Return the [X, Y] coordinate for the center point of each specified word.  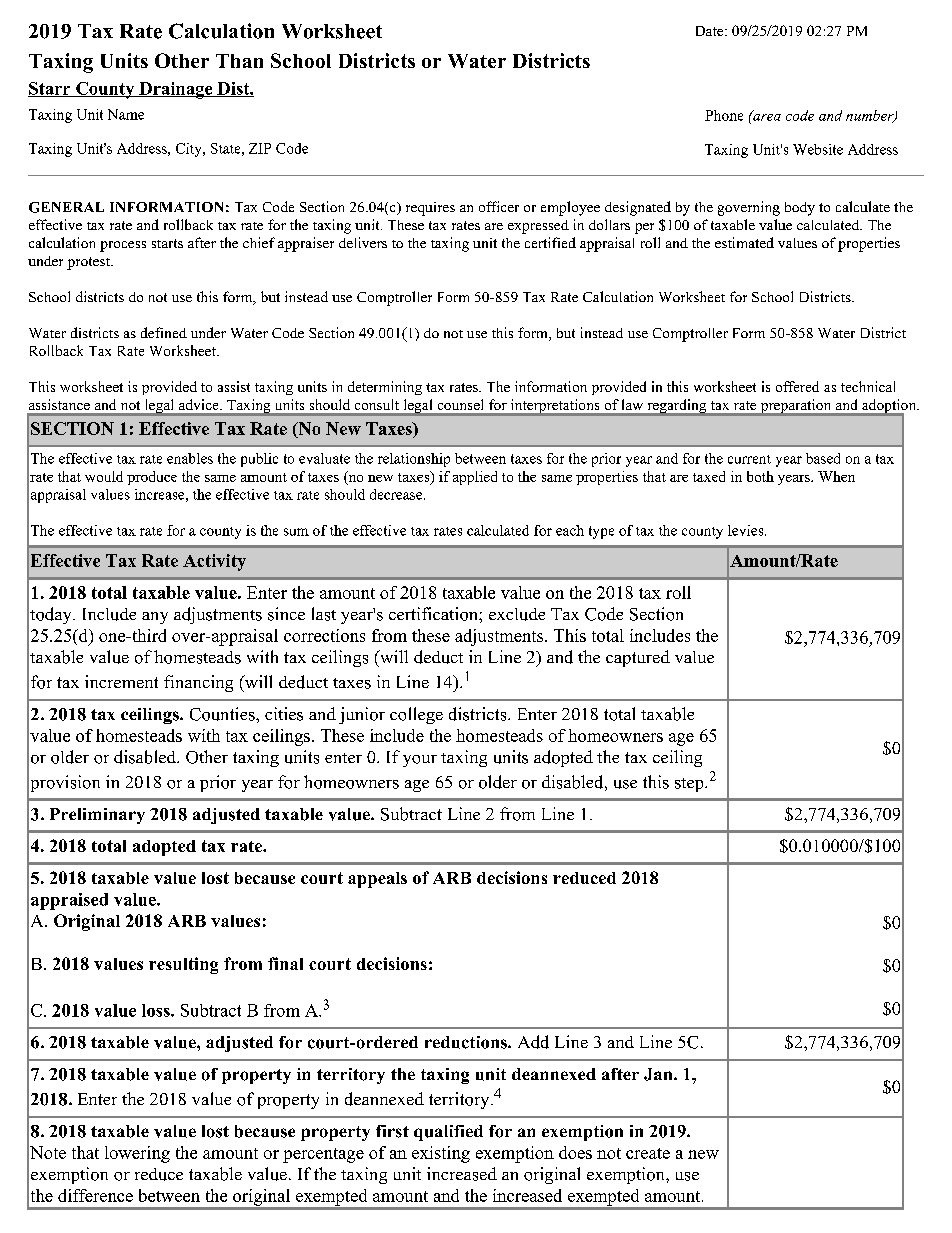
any [155, 618]
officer [499, 206]
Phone [724, 115]
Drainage [176, 90]
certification [434, 614]
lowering [137, 1154]
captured [638, 658]
